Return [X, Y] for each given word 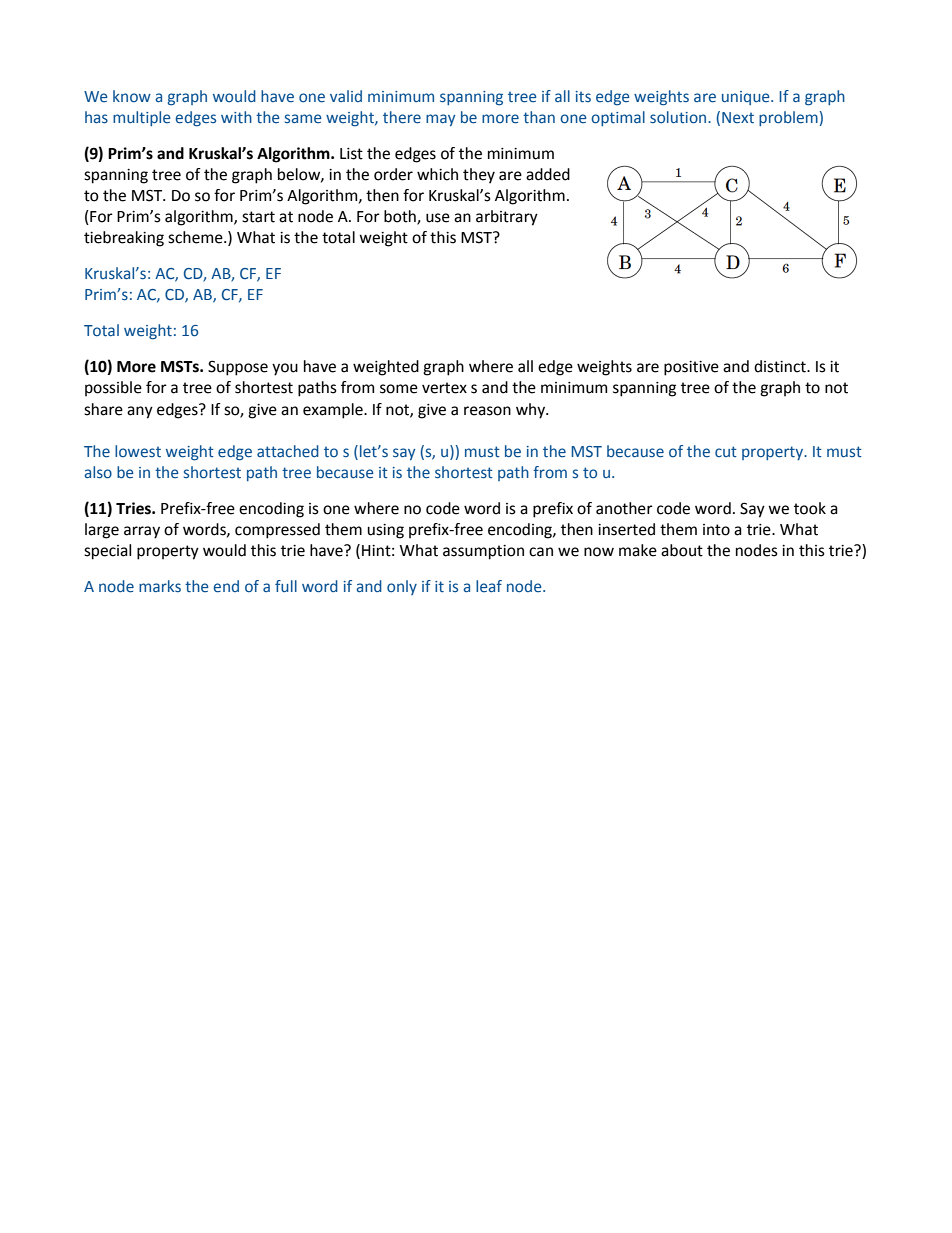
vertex [444, 388]
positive [691, 368]
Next [738, 118]
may [440, 120]
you [285, 369]
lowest [138, 451]
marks [160, 586]
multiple [141, 118]
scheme [196, 237]
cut [726, 451]
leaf [489, 586]
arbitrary [507, 218]
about [682, 550]
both [401, 217]
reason [487, 411]
